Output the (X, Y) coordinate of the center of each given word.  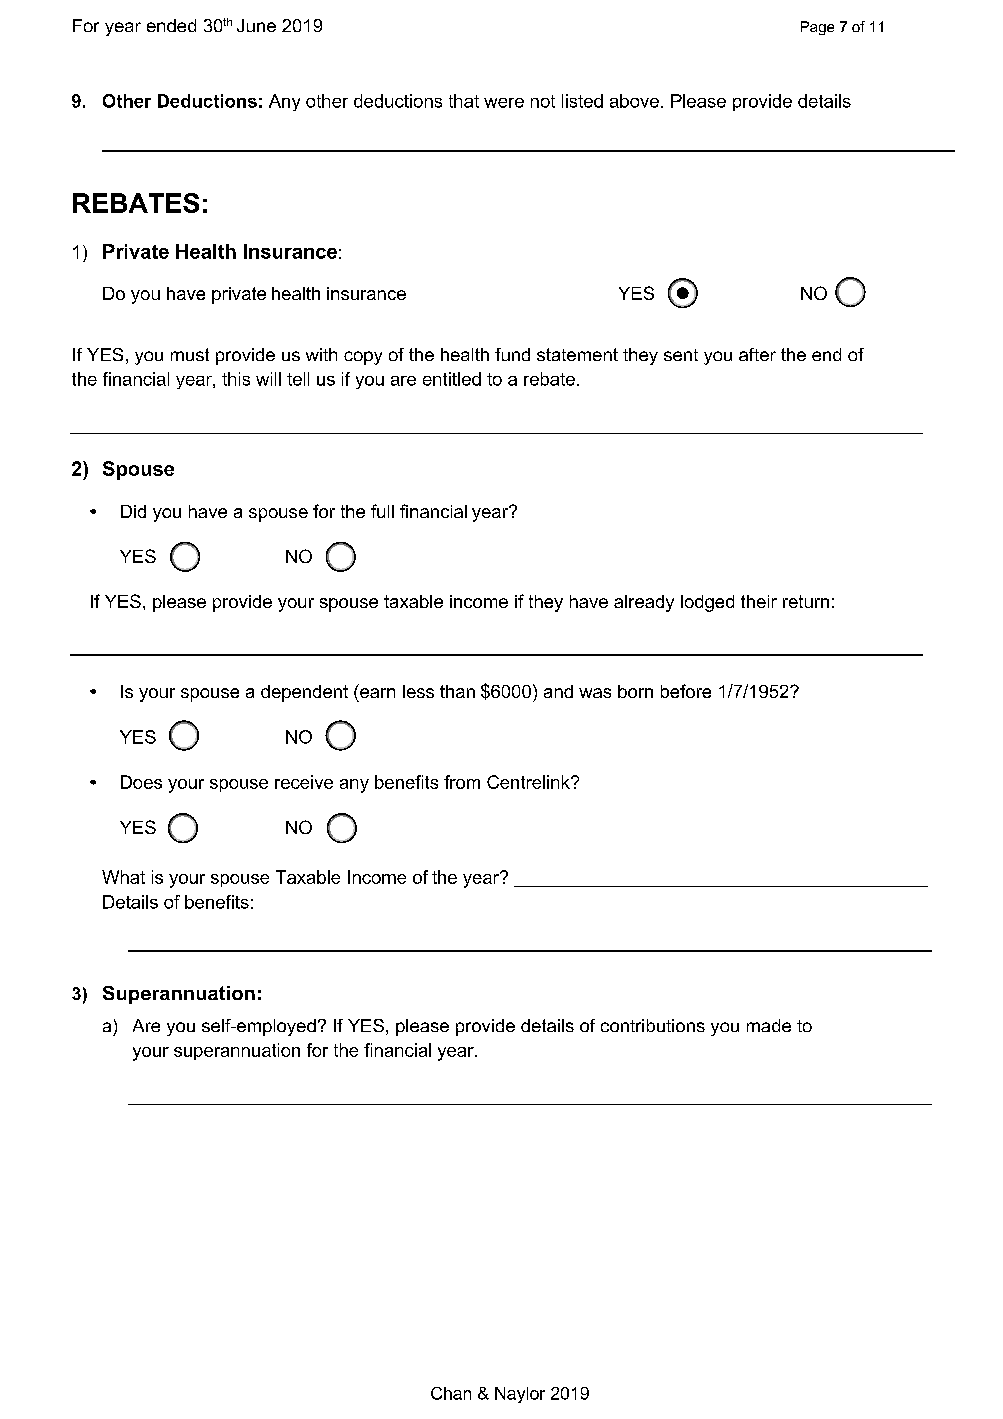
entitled (452, 379)
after (757, 354)
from (462, 782)
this (236, 379)
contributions (653, 1025)
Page (817, 28)
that (464, 101)
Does (141, 782)
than (457, 691)
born (635, 691)
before (686, 691)
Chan (451, 1393)
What (123, 877)
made (769, 1025)
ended (171, 25)
